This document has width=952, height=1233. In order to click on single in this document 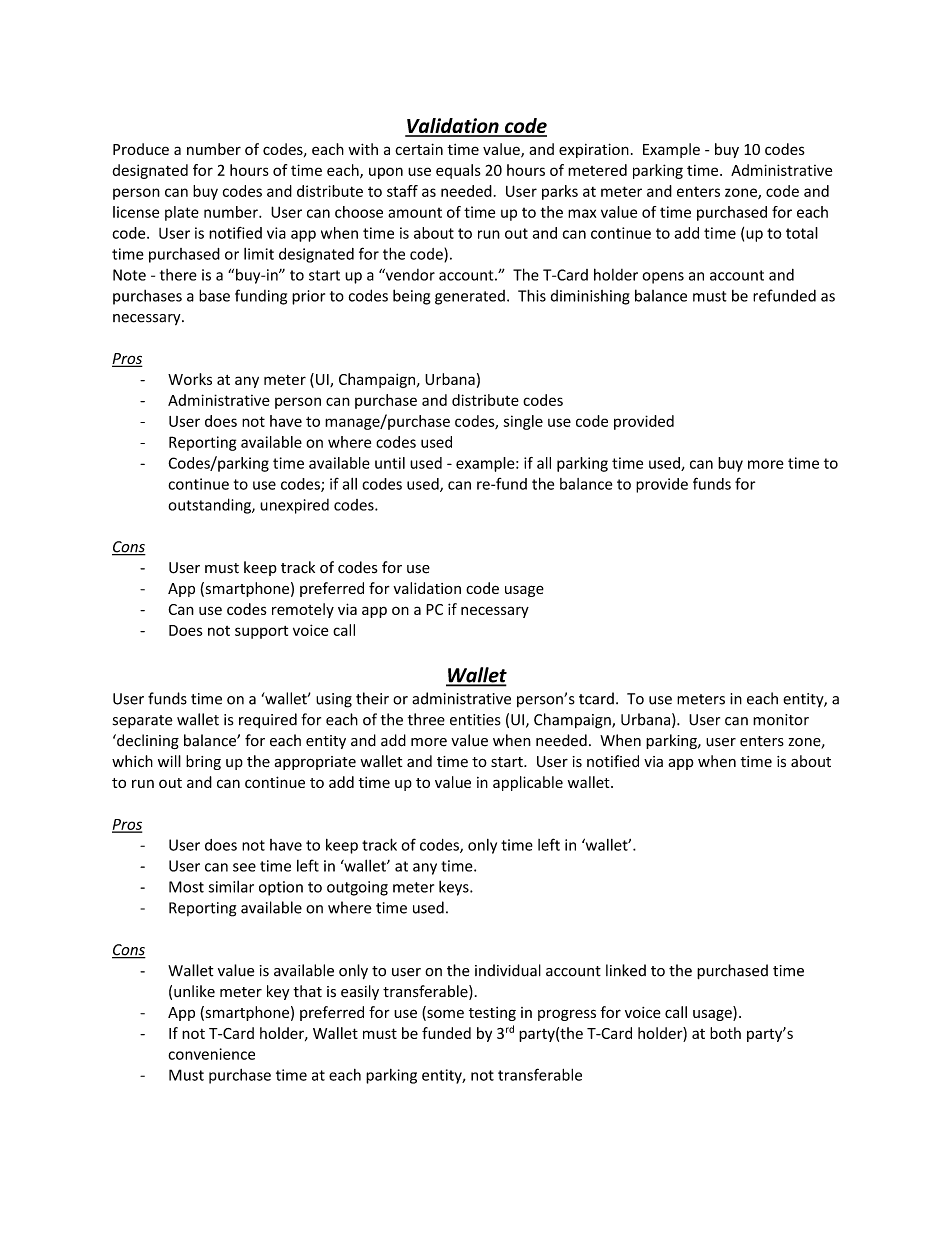, I will do `click(523, 422)`.
